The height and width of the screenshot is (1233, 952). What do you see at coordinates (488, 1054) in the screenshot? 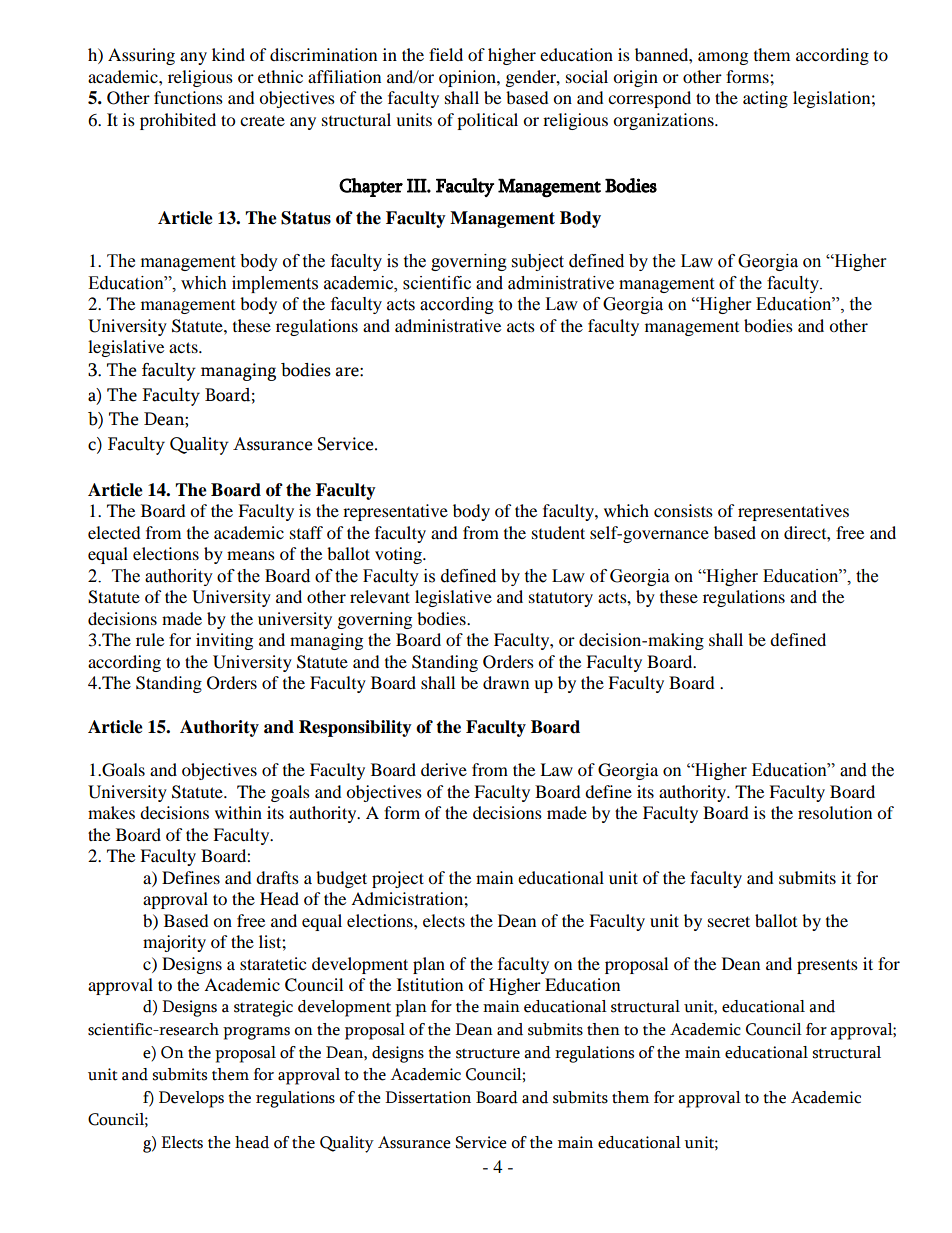
I see `structure` at bounding box center [488, 1054].
